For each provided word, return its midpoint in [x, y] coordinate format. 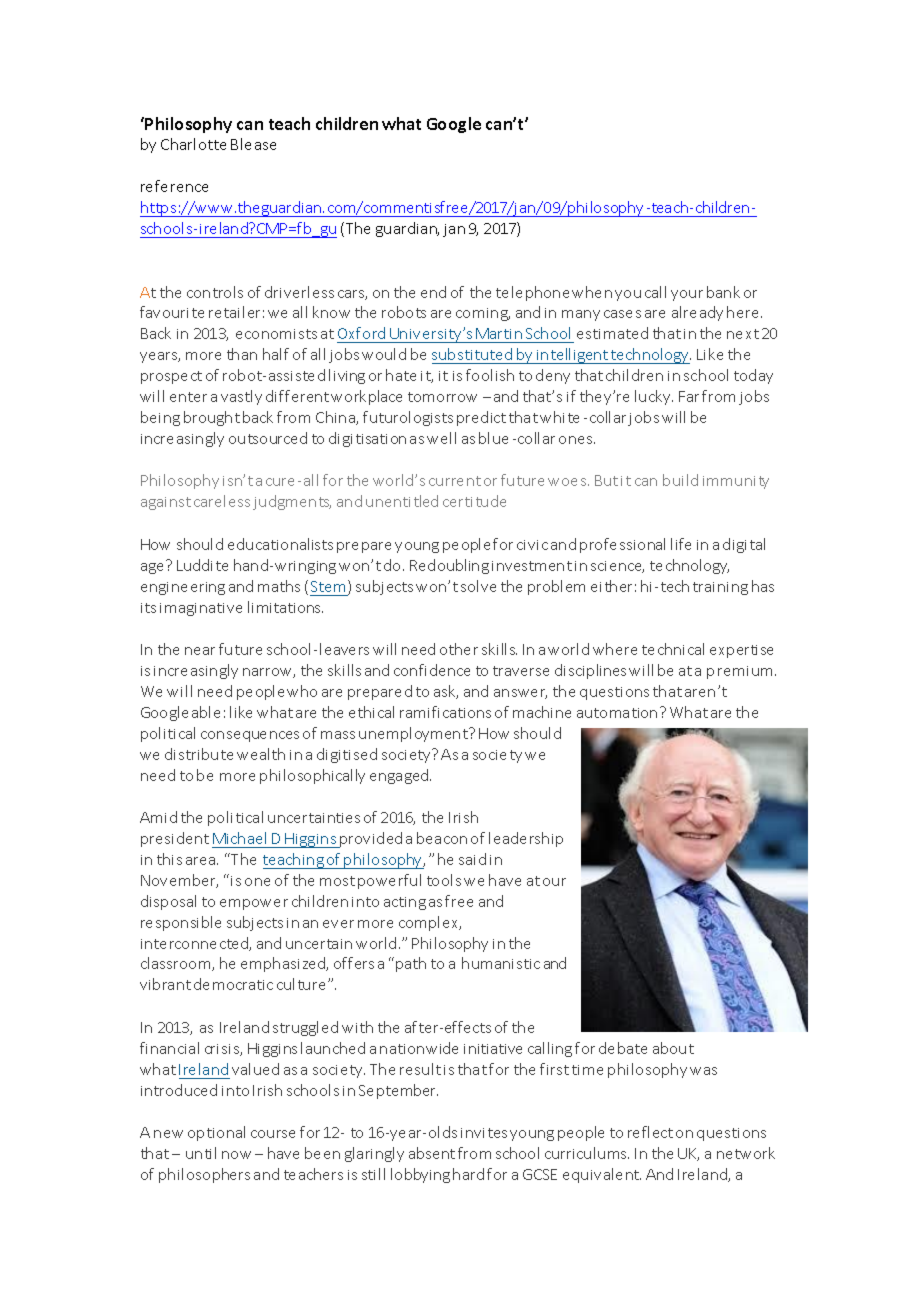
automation [617, 713]
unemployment [414, 734]
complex [430, 923]
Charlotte [193, 144]
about [673, 1048]
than [242, 354]
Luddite [202, 565]
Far [689, 396]
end [433, 292]
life [681, 544]
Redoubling [449, 566]
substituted [472, 354]
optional [216, 1133]
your [687, 295]
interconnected [195, 944]
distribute [199, 754]
